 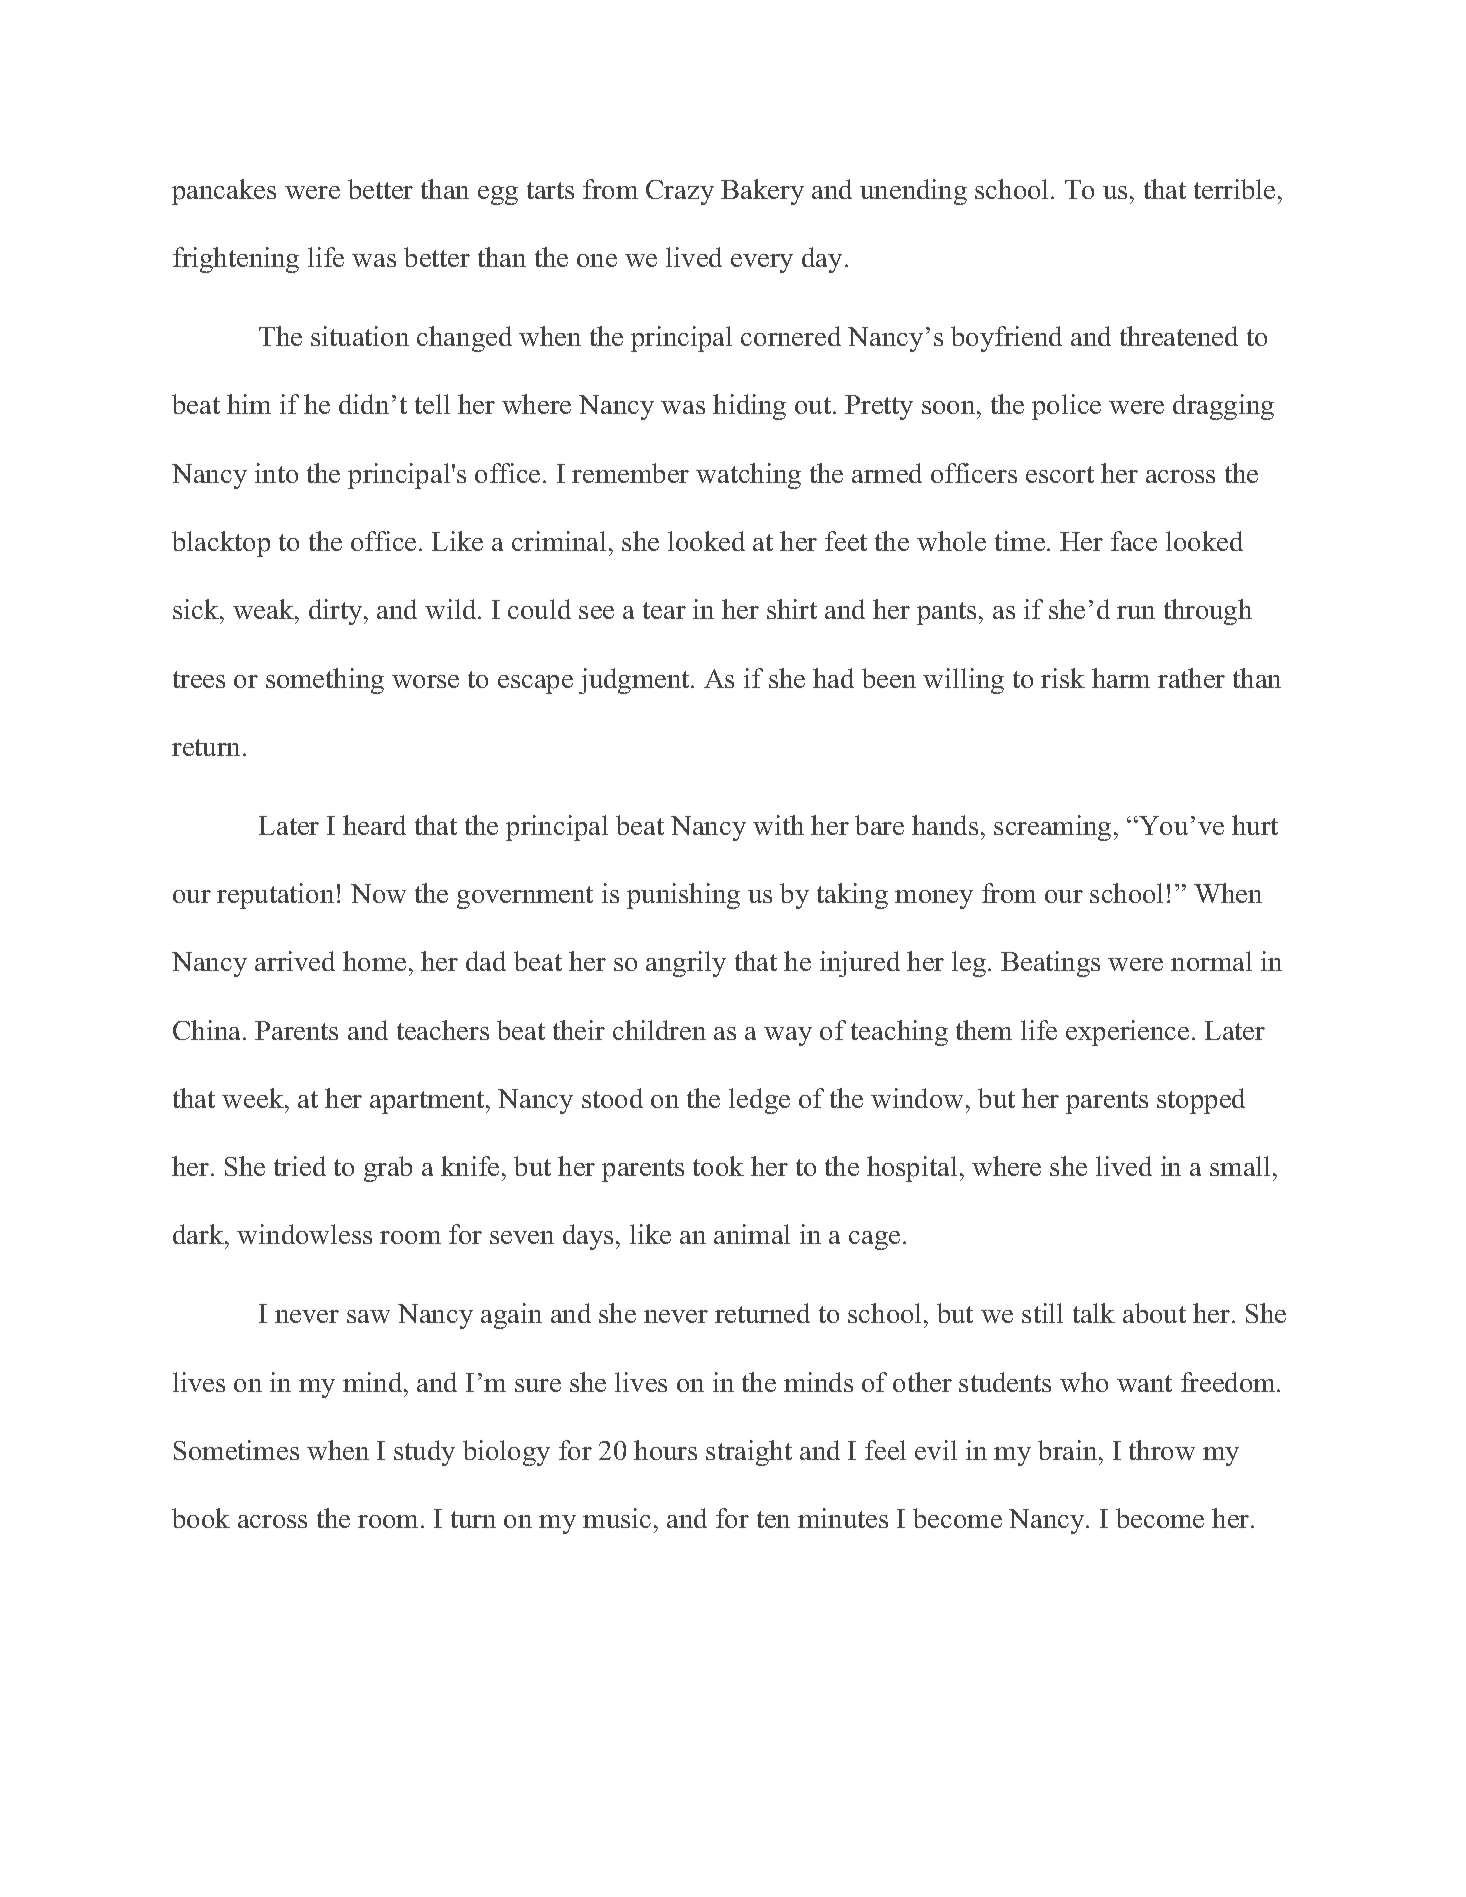 I want to click on week, so click(x=254, y=1098).
